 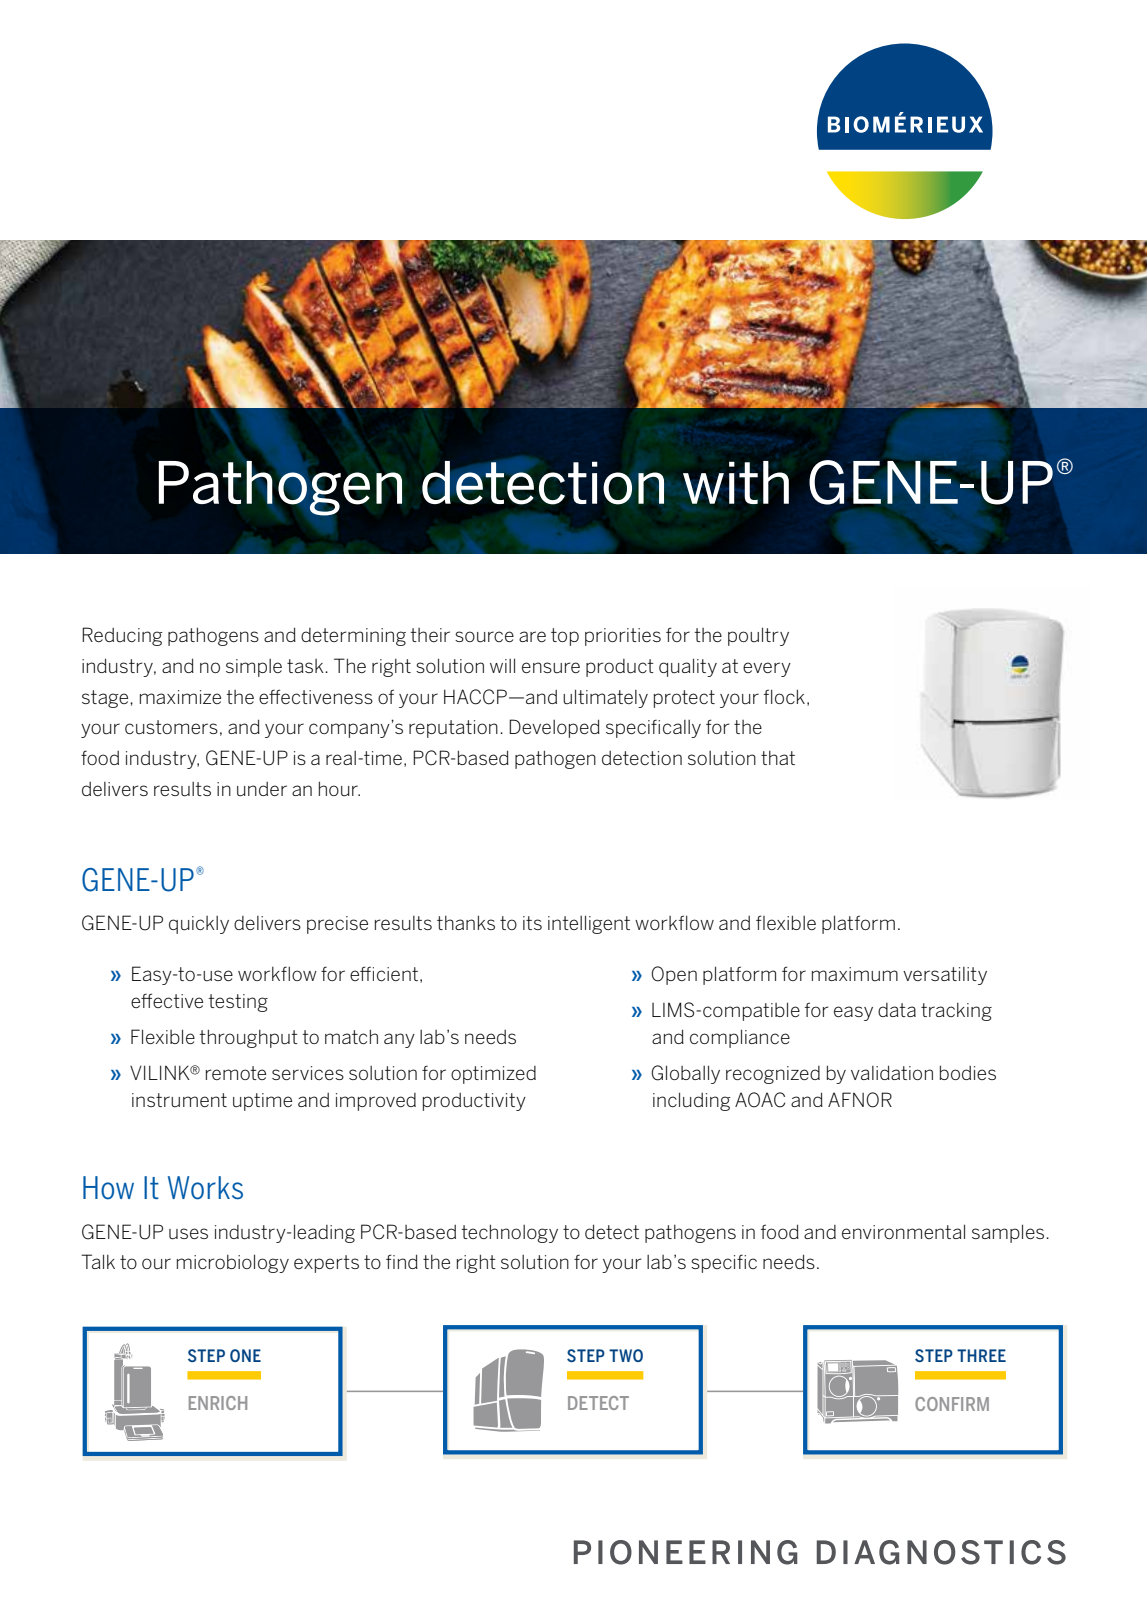 What do you see at coordinates (179, 1100) in the image?
I see `instrument` at bounding box center [179, 1100].
